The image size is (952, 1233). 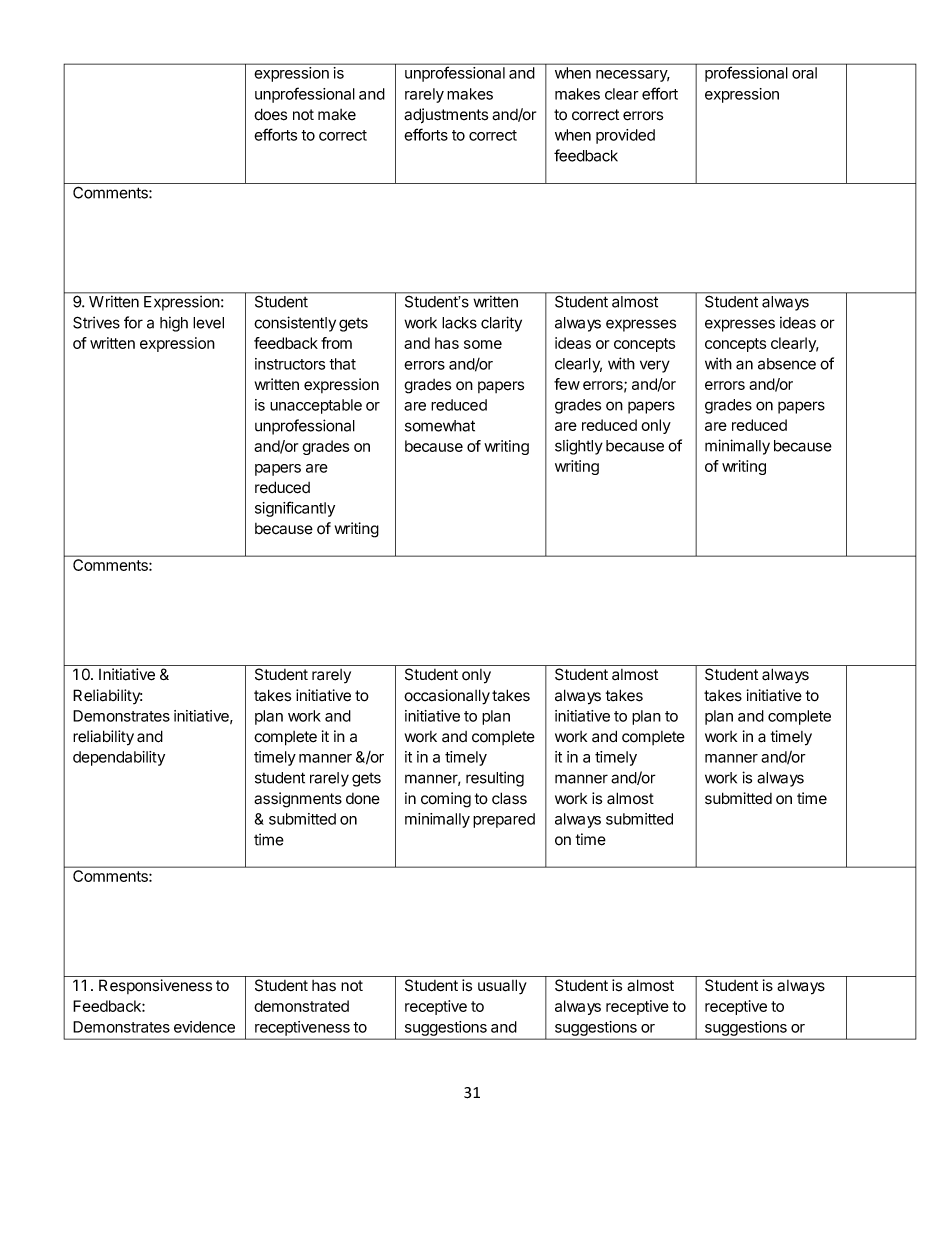 What do you see at coordinates (459, 323) in the page?
I see `lacks` at bounding box center [459, 323].
